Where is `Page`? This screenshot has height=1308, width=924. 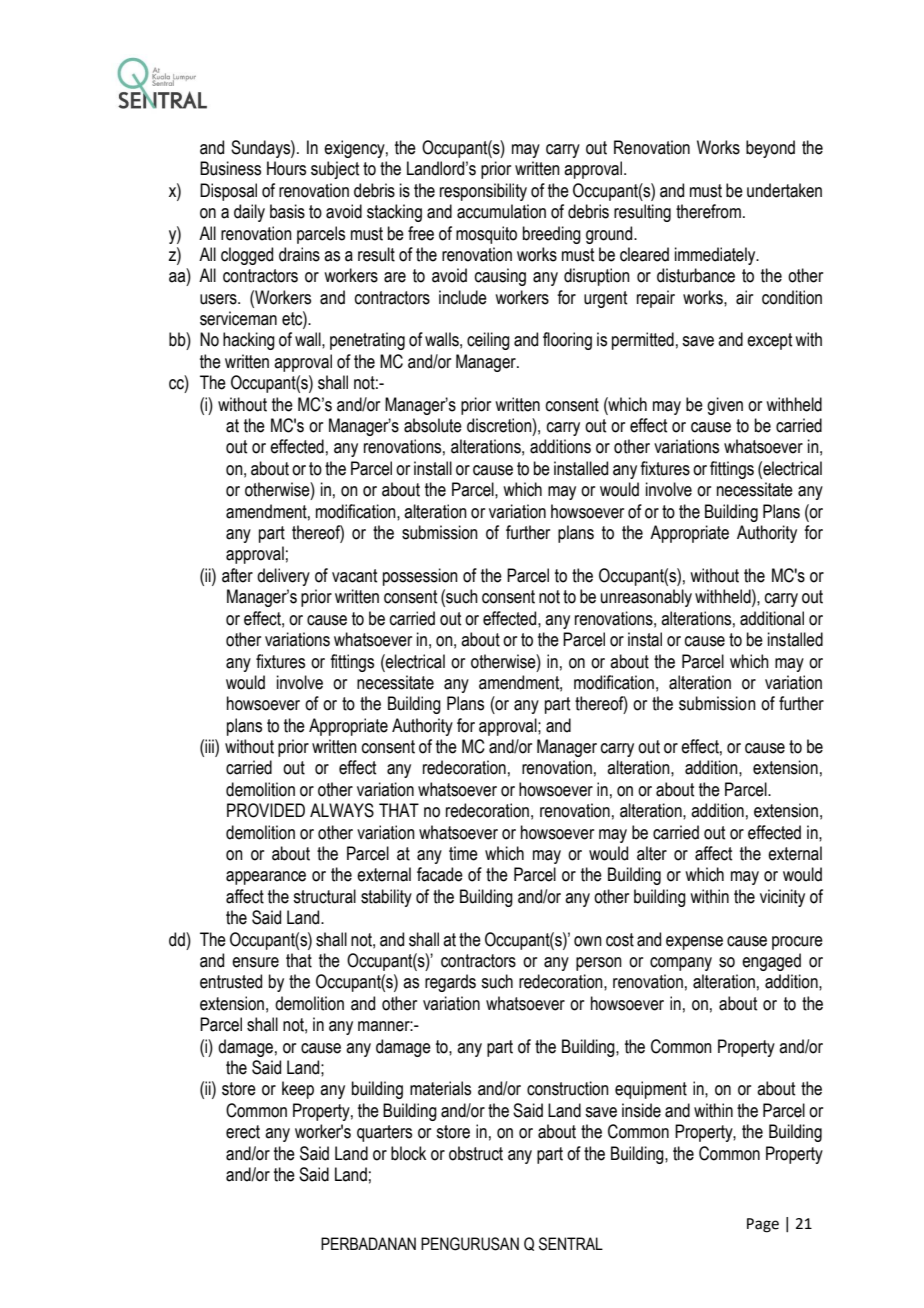 Page is located at coordinates (763, 1225).
